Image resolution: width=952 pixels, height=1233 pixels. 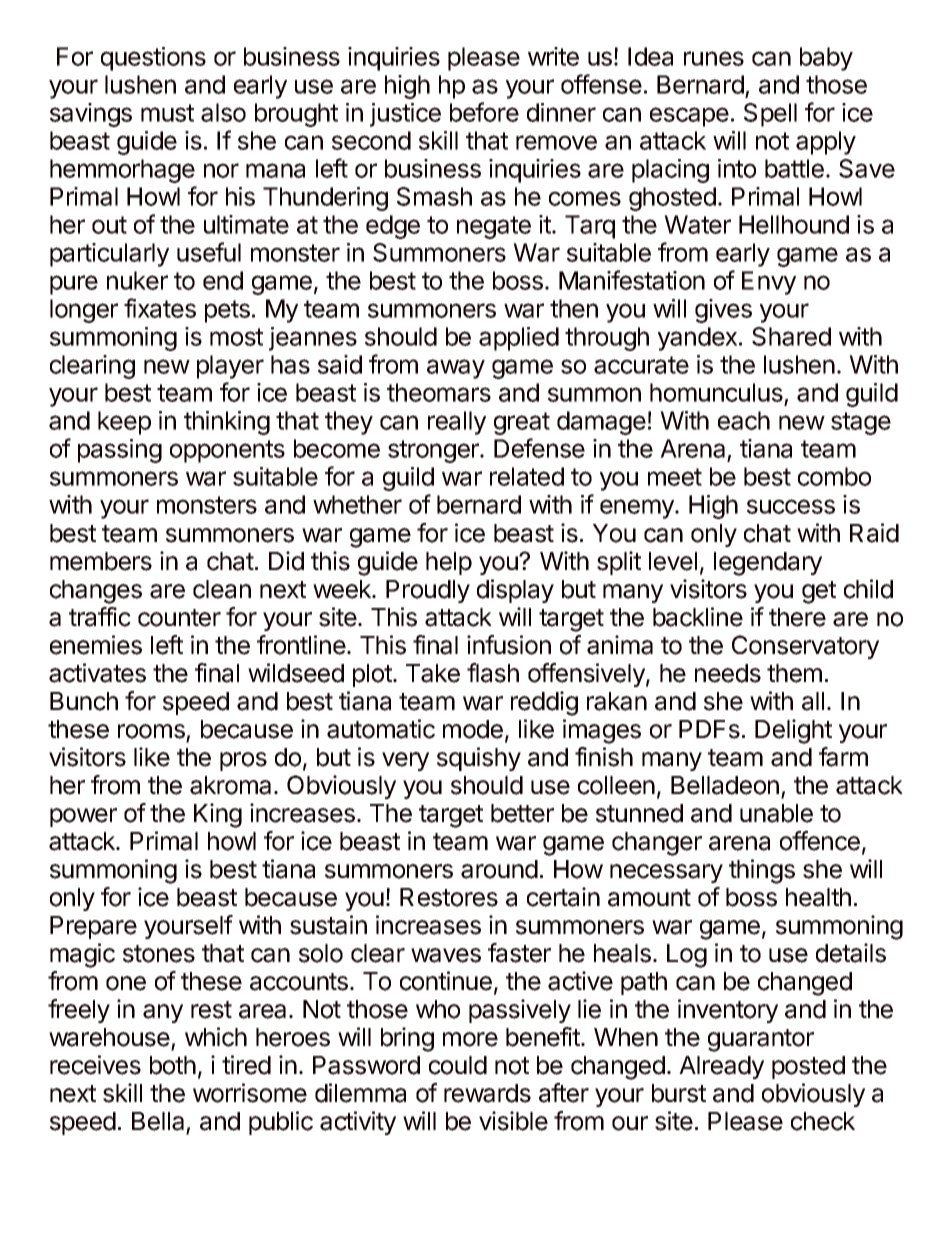 I want to click on fixates, so click(x=160, y=308).
